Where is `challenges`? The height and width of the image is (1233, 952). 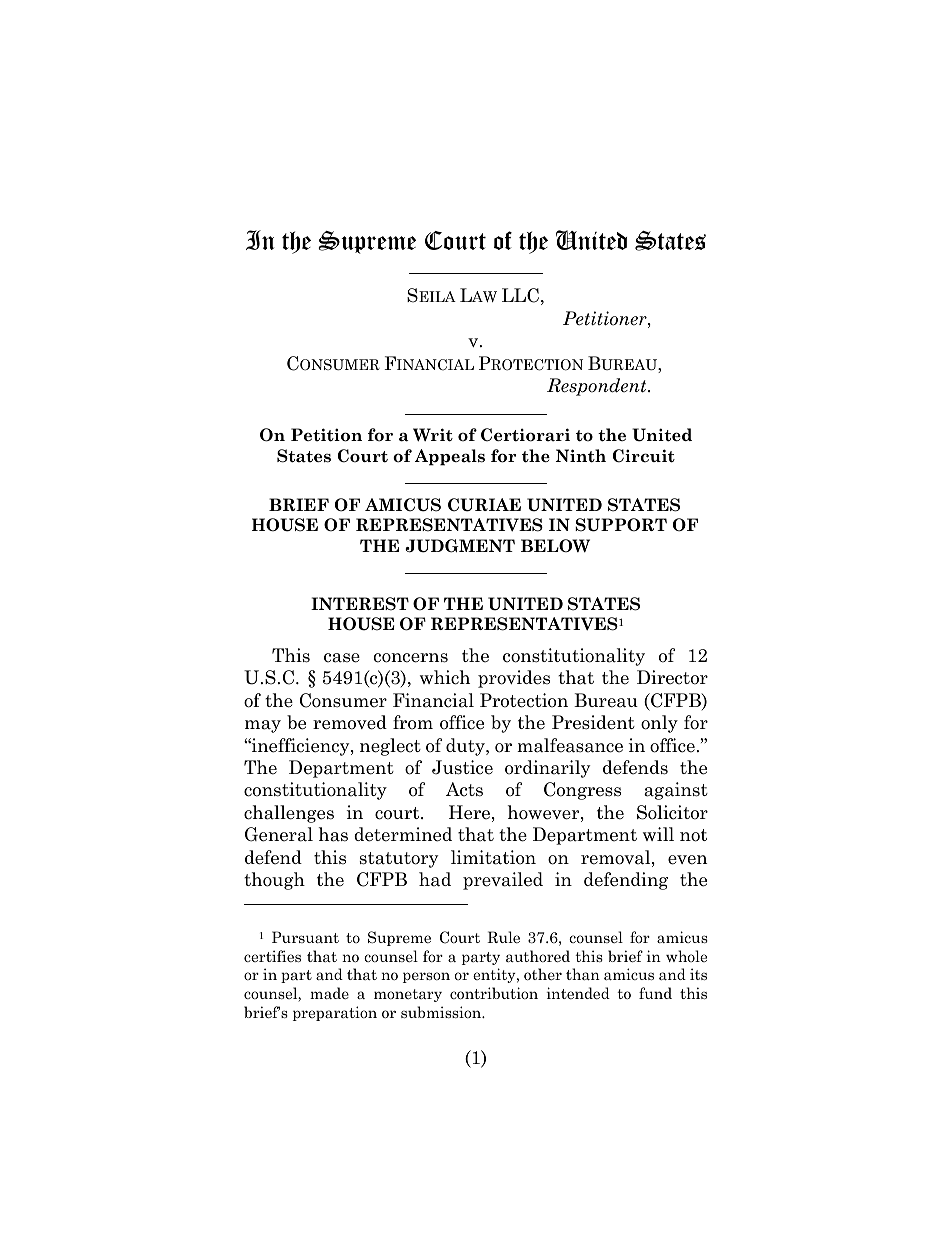
challenges is located at coordinates (289, 814).
